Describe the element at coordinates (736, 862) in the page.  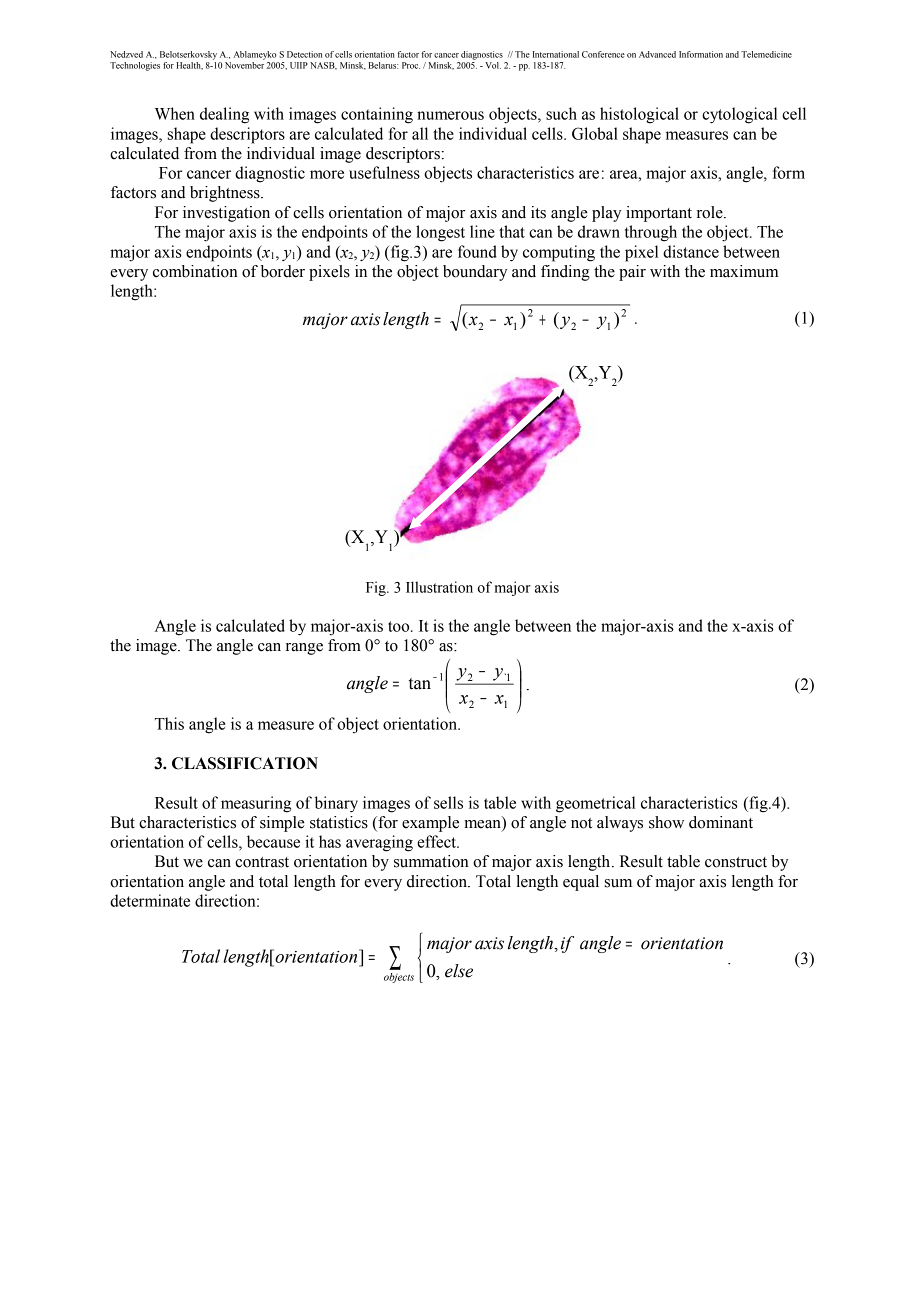
I see `construct` at that location.
